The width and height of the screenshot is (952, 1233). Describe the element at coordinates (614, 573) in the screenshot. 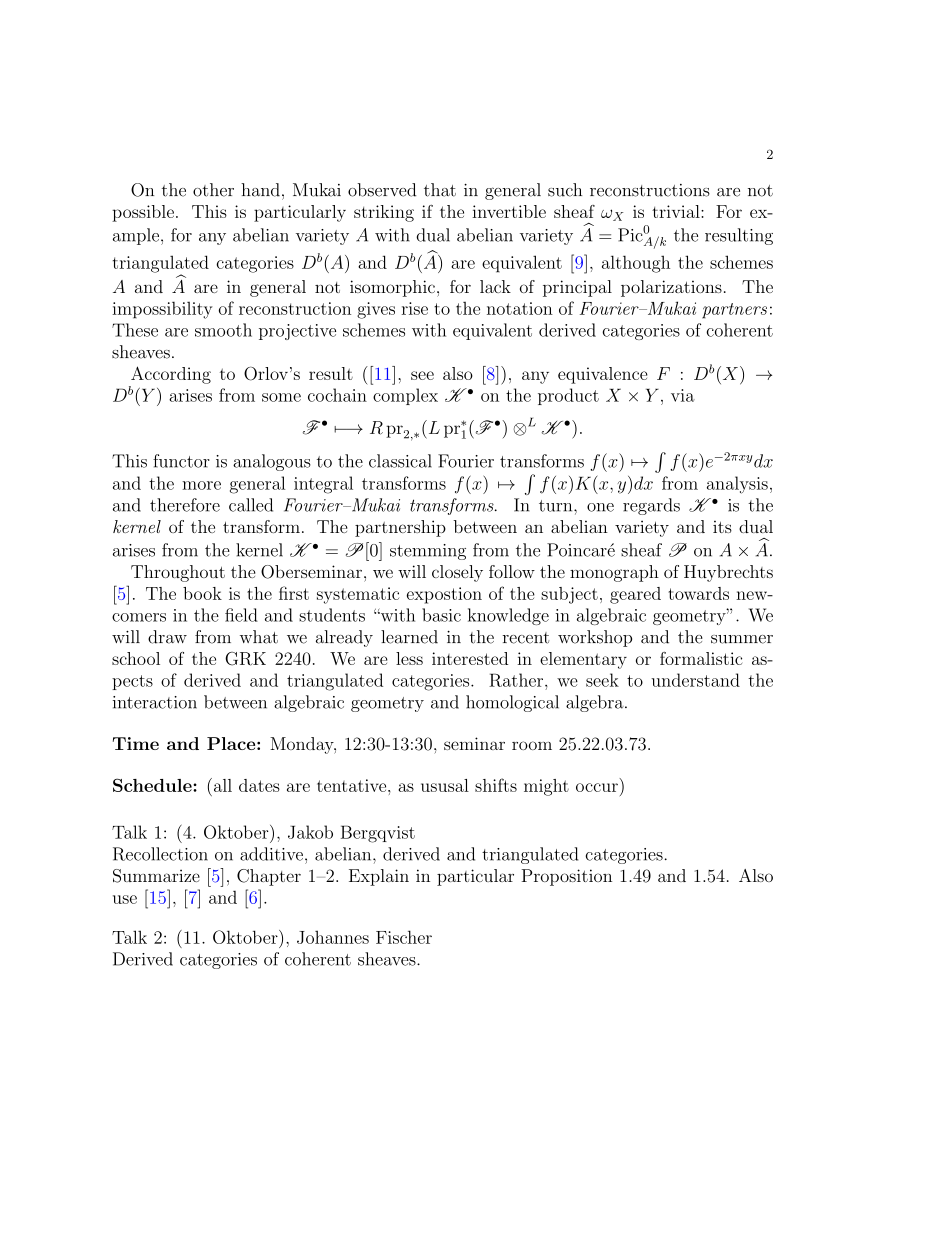

I see `monograph` at that location.
